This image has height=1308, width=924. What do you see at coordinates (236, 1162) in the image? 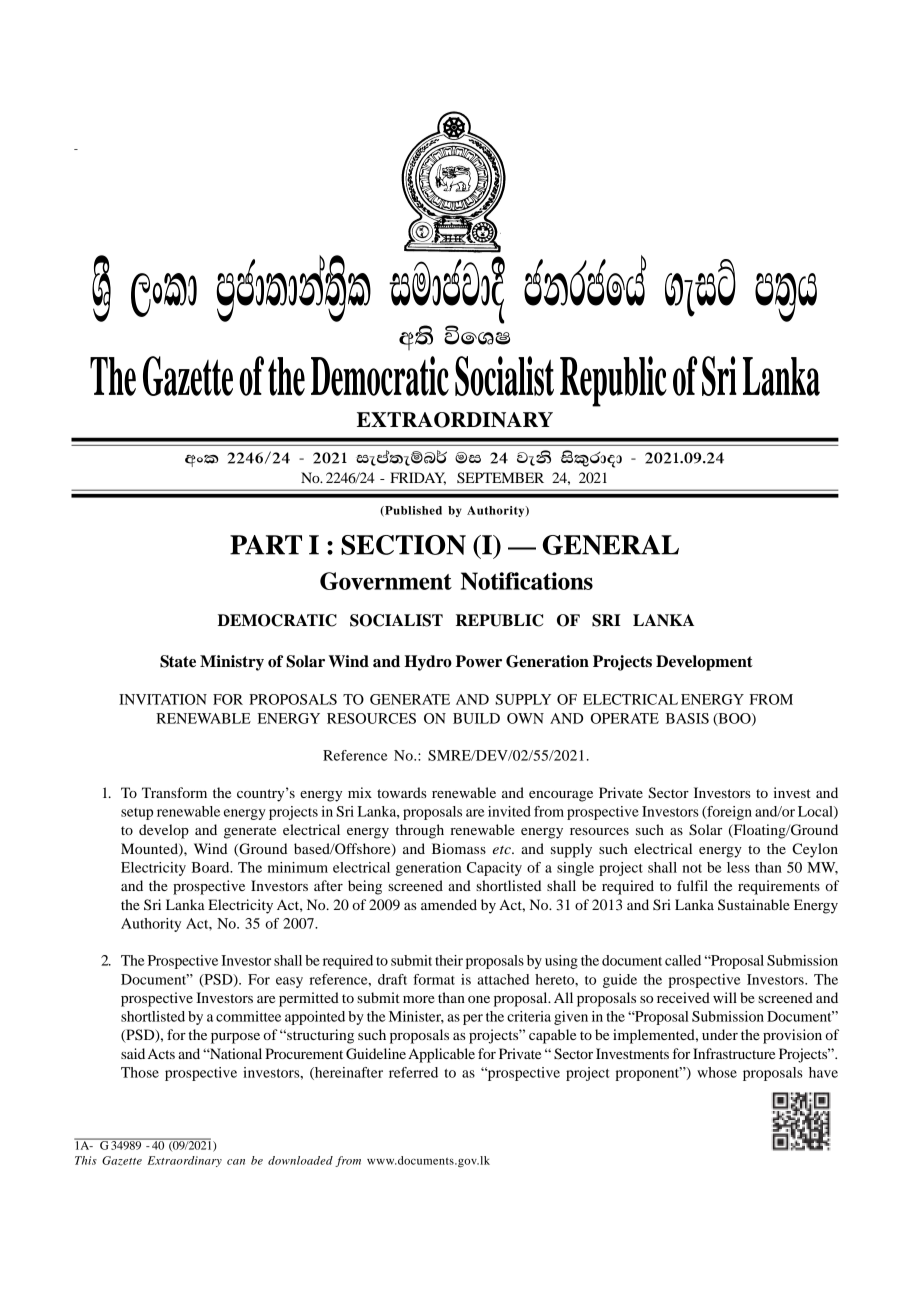
I see `can` at bounding box center [236, 1162].
